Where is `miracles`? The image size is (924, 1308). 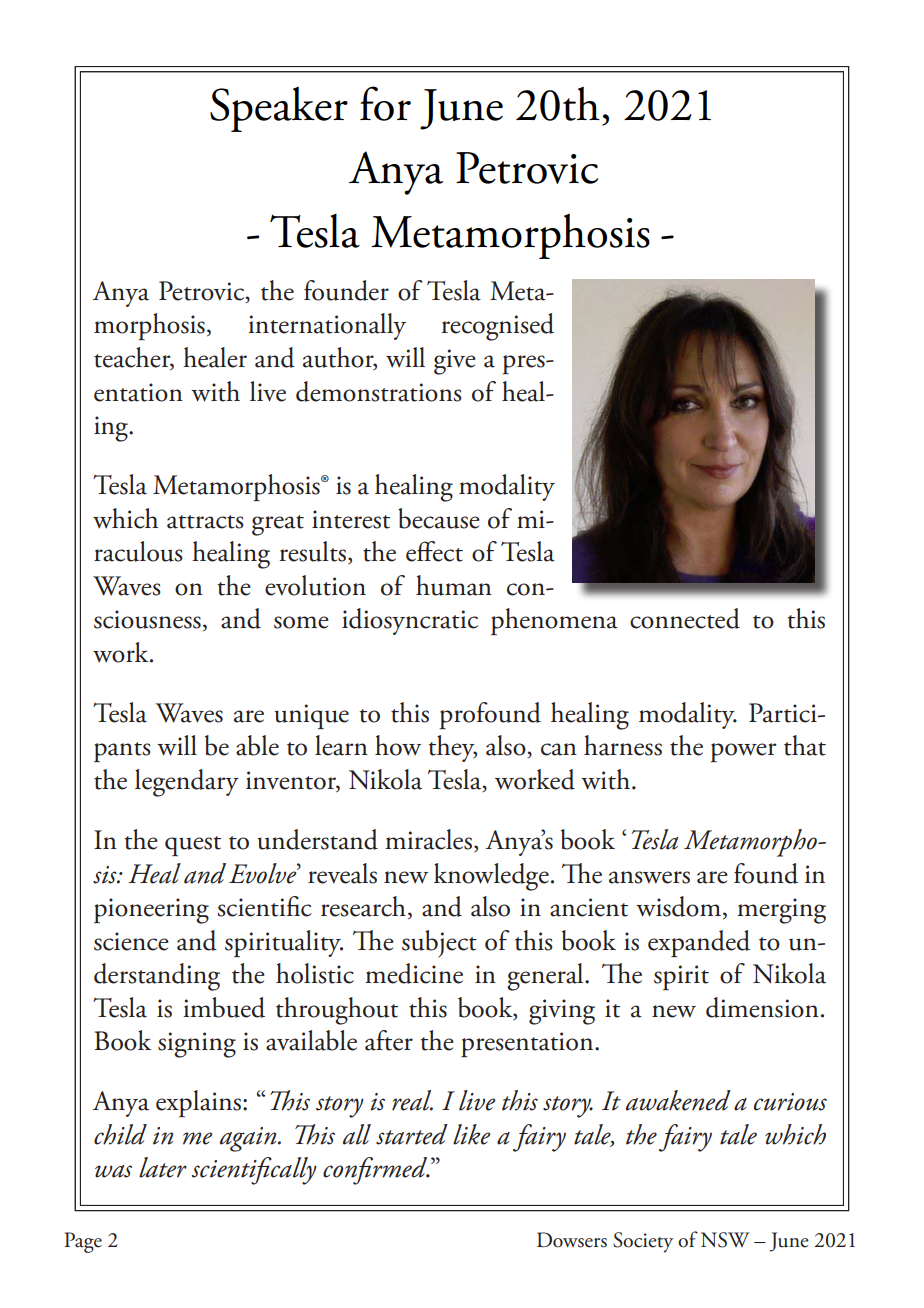 miracles is located at coordinates (428, 839).
